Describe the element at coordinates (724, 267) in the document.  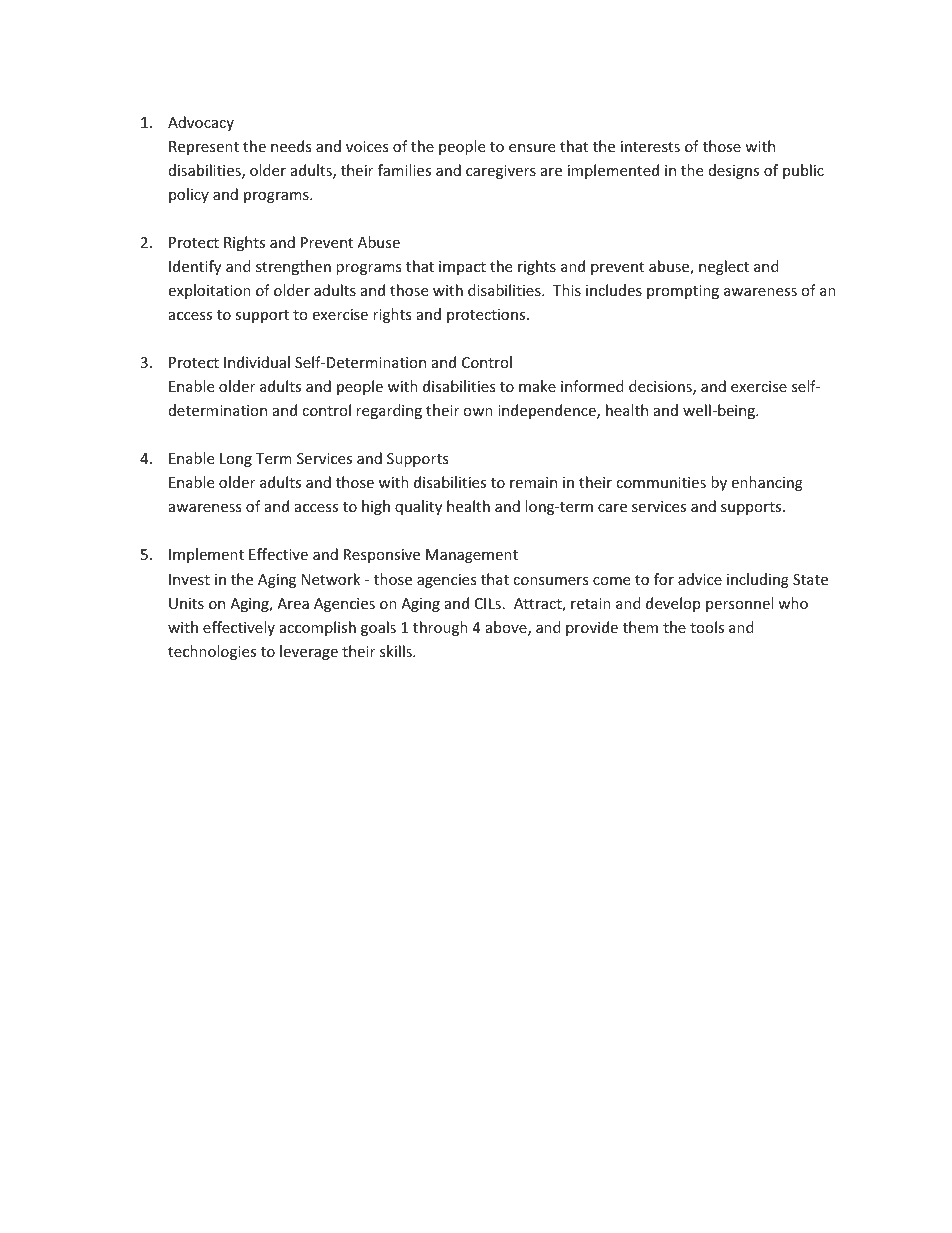
I see `neglect` at that location.
